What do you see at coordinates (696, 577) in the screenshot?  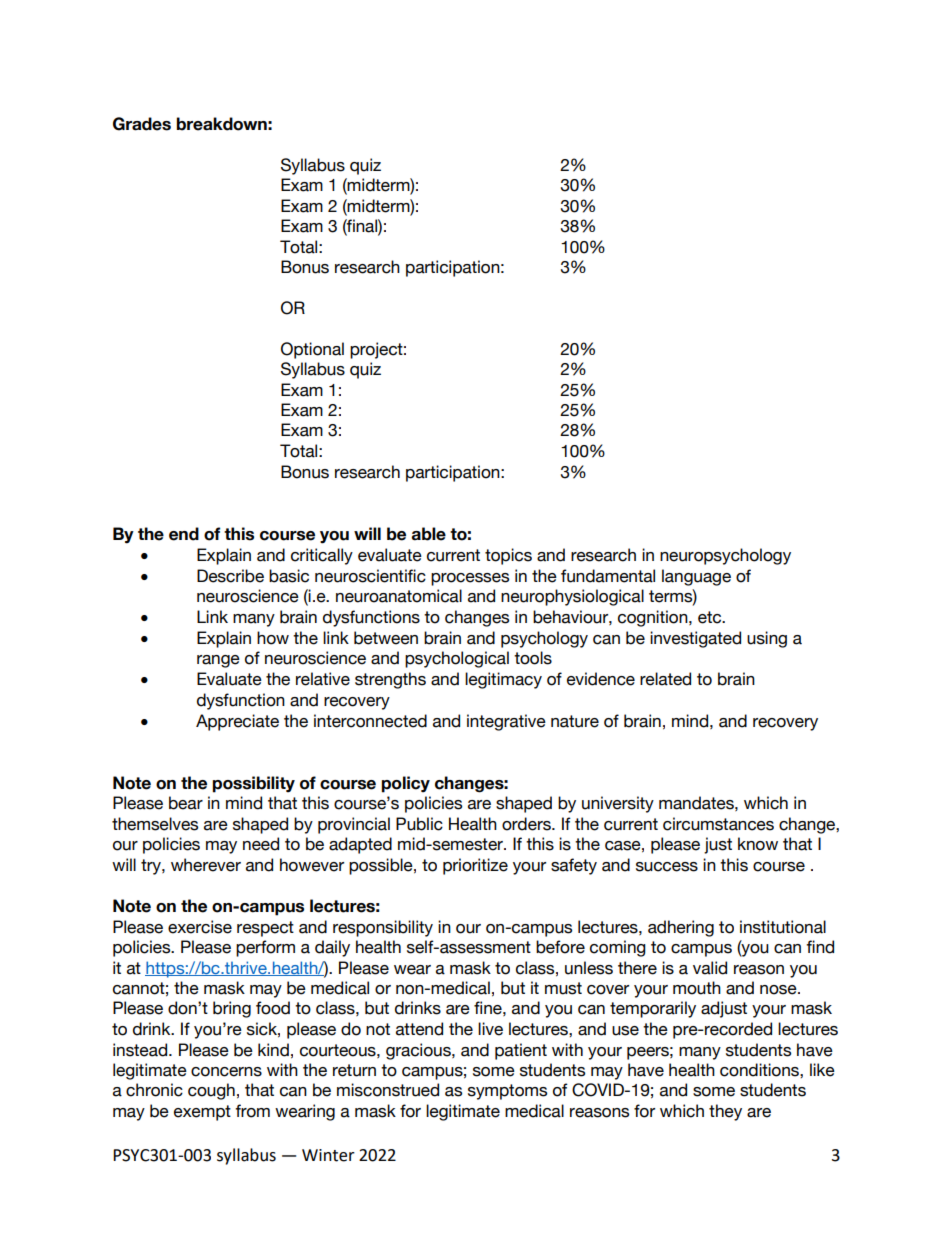 I see `language` at bounding box center [696, 577].
